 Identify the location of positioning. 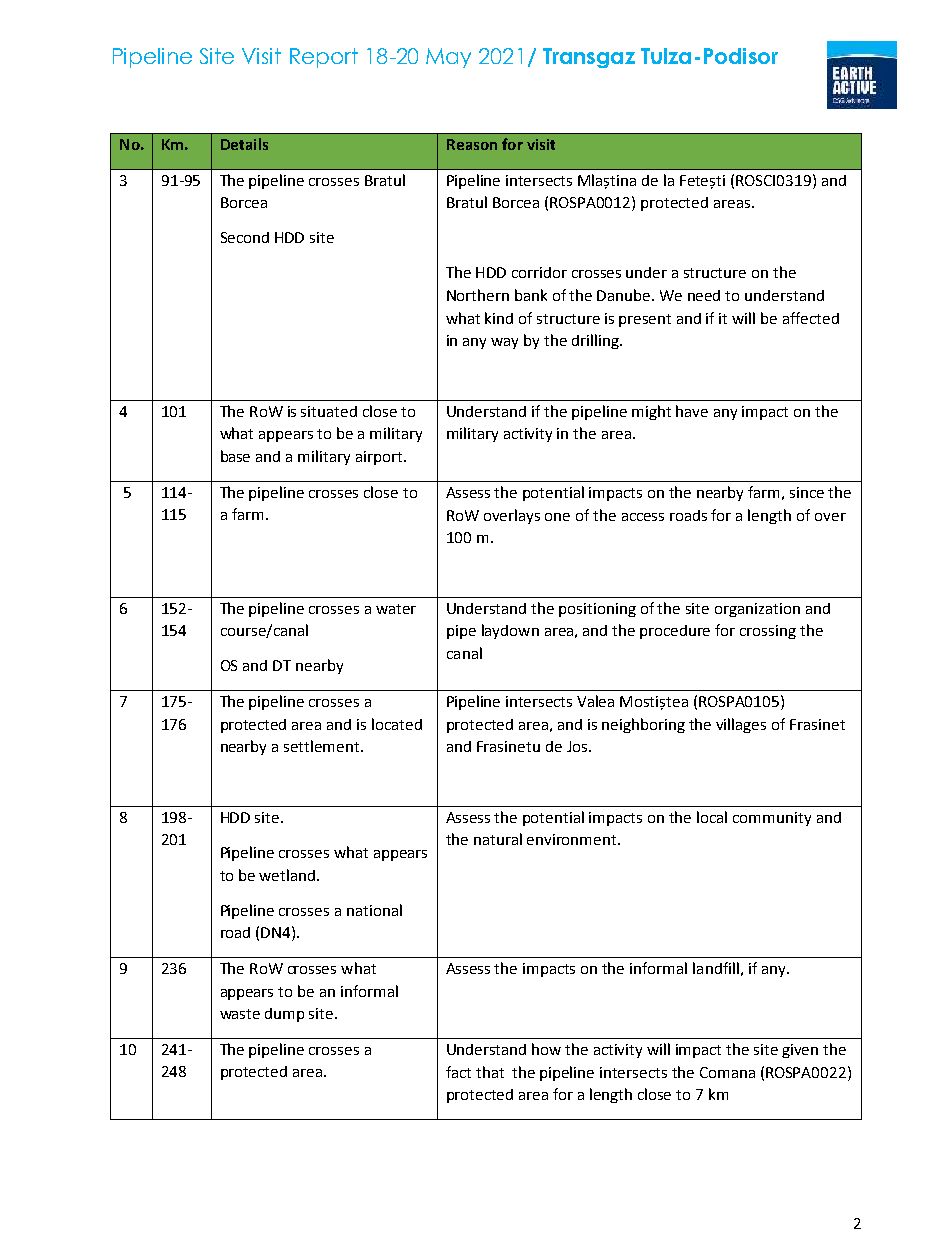
(597, 610).
